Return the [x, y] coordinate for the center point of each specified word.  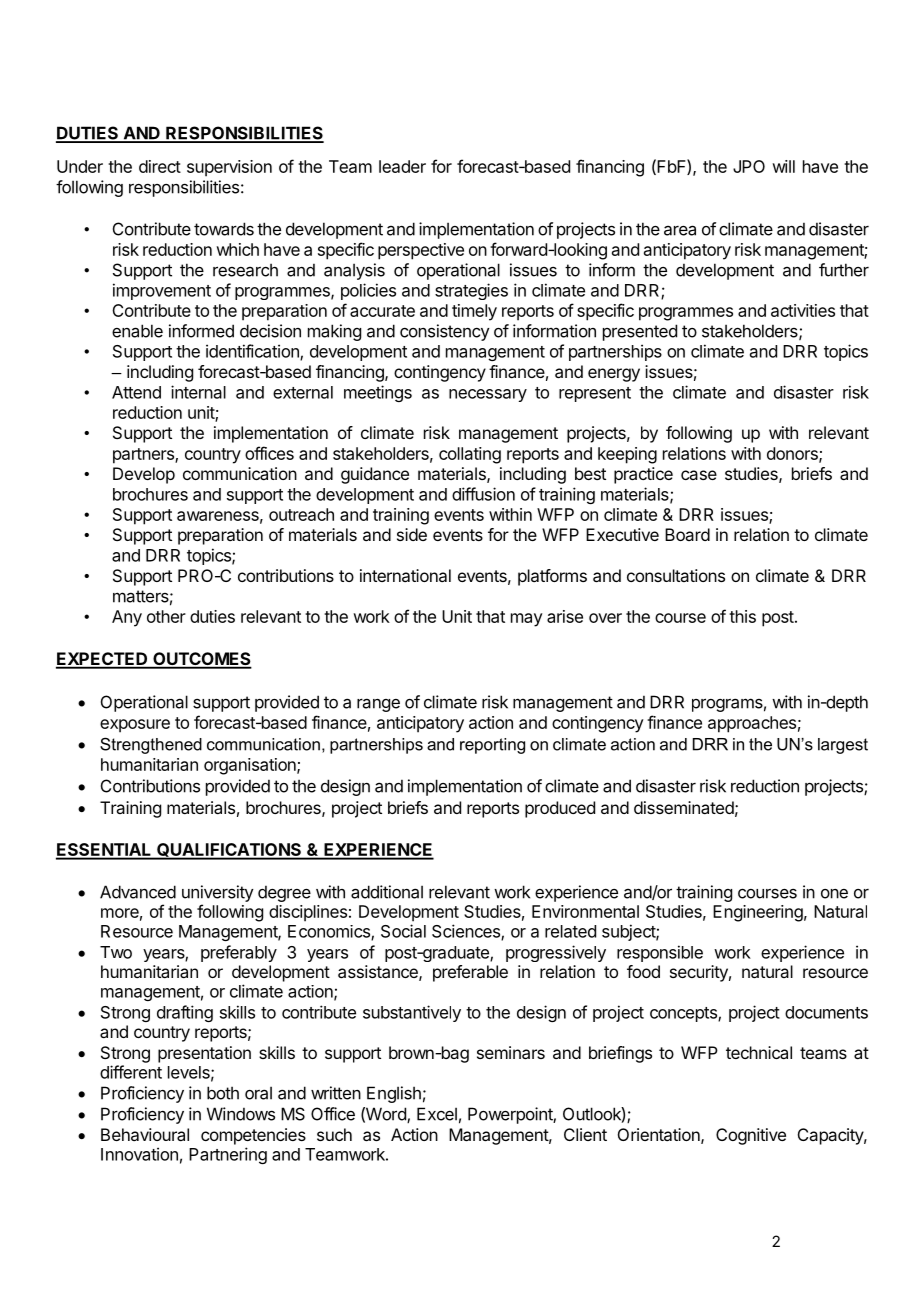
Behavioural [145, 1134]
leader [402, 166]
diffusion [483, 494]
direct [160, 166]
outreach [301, 514]
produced [560, 809]
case [699, 475]
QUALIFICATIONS [229, 851]
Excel [437, 1114]
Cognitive [751, 1136]
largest [843, 746]
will [783, 166]
